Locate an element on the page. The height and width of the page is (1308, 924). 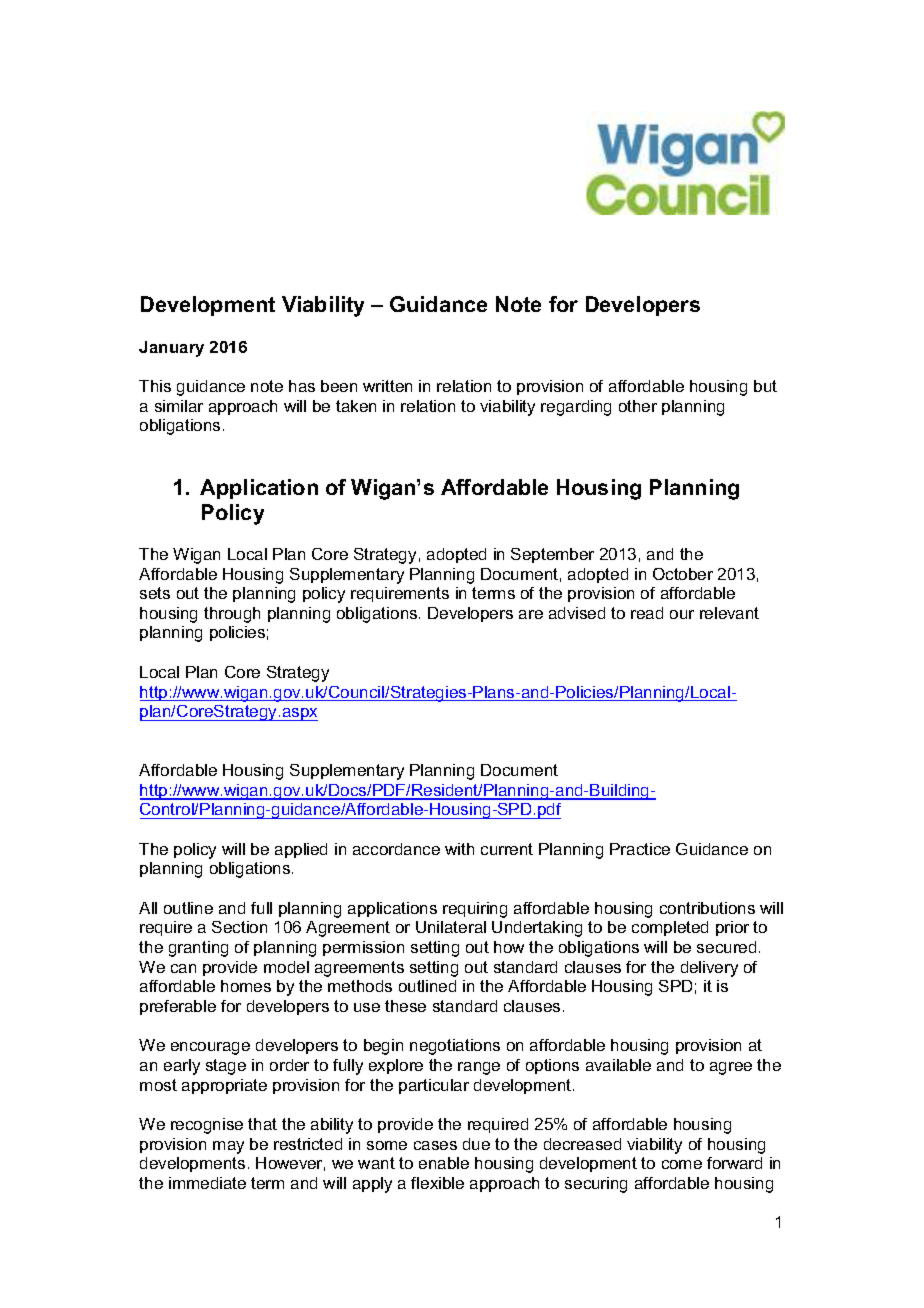
these is located at coordinates (405, 1006).
